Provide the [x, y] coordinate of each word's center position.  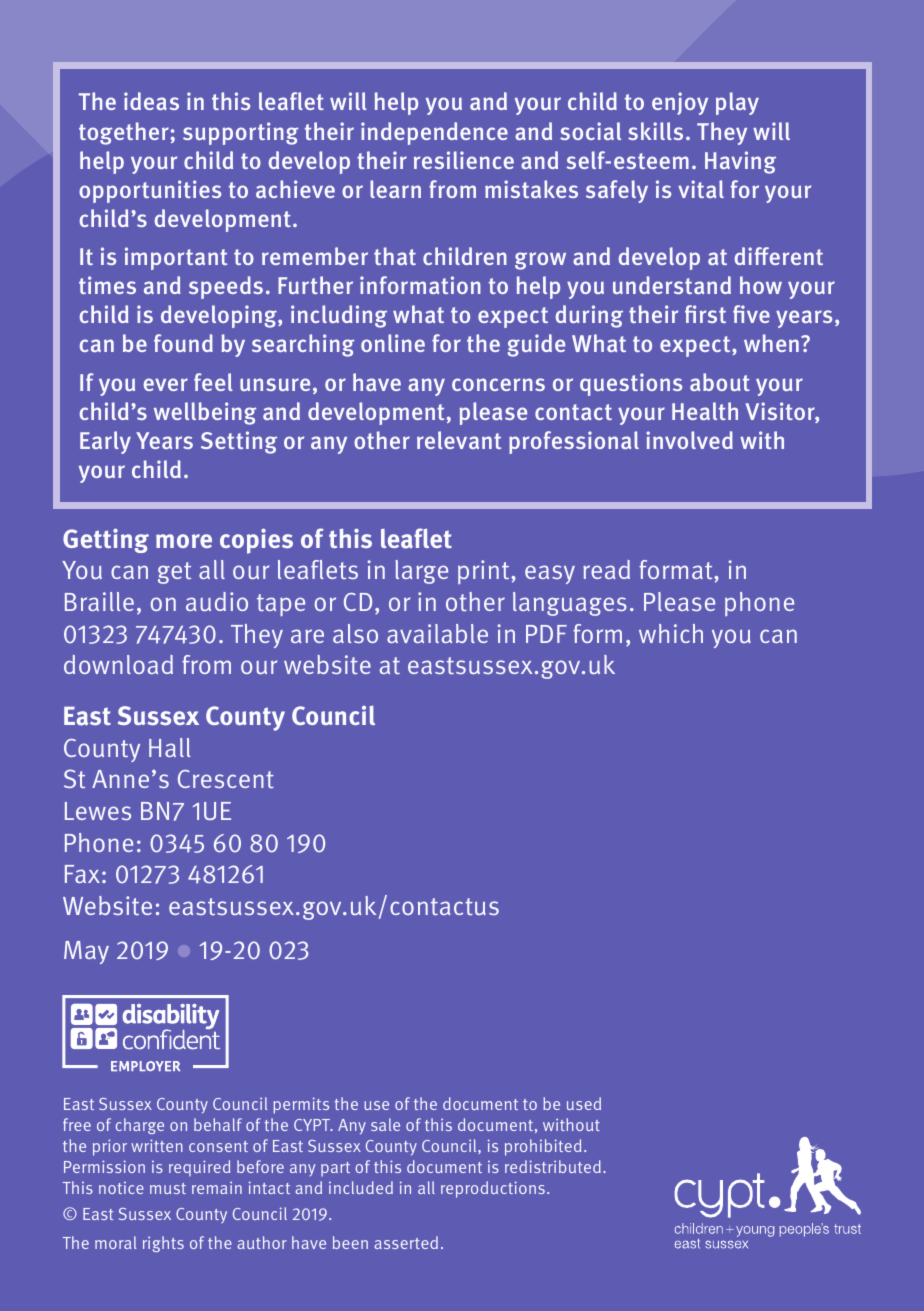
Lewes [98, 811]
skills [655, 131]
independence [434, 133]
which [671, 633]
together [124, 133]
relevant [459, 440]
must [168, 1188]
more [184, 541]
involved [689, 440]
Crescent [226, 779]
